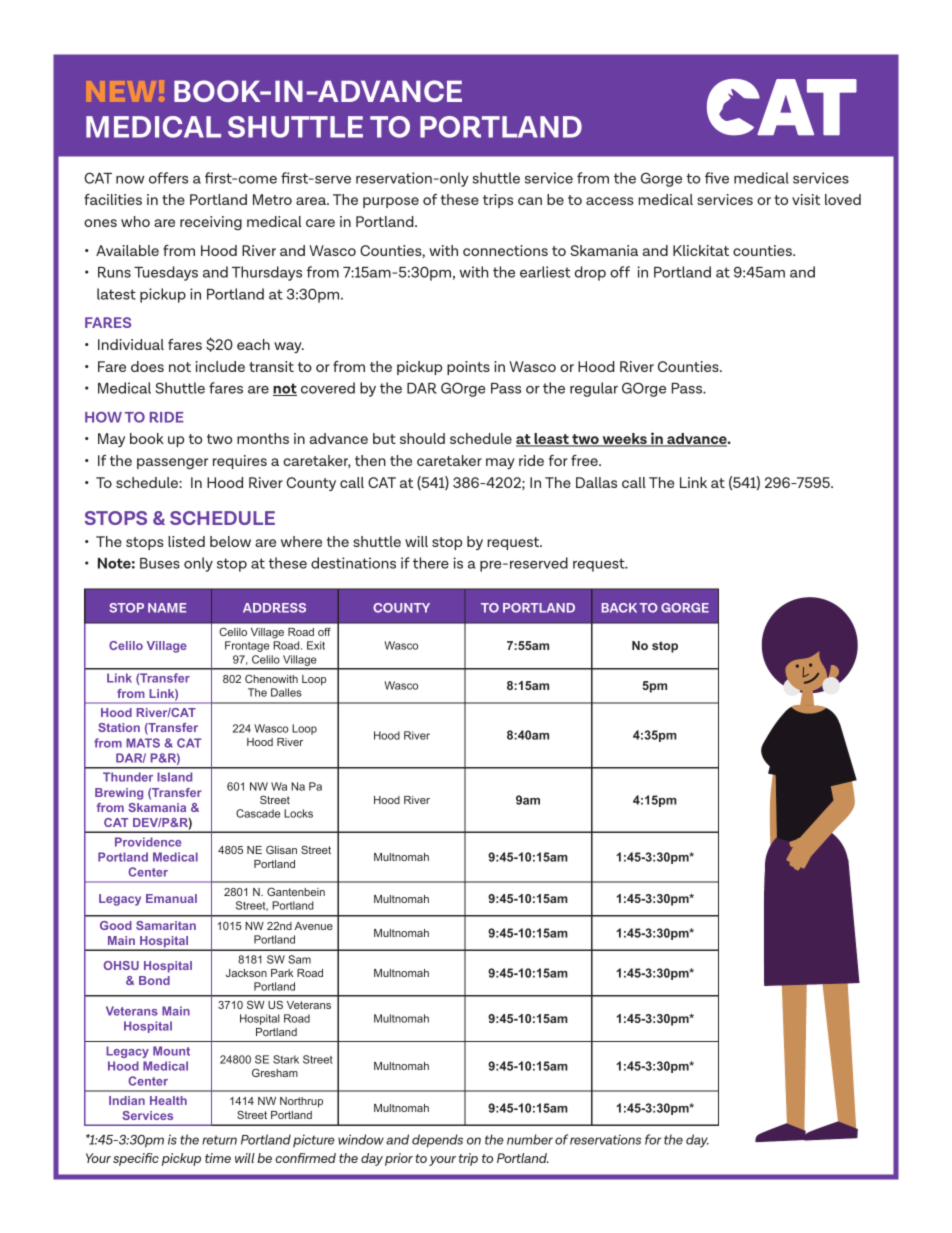  I want to click on receiving, so click(211, 223).
